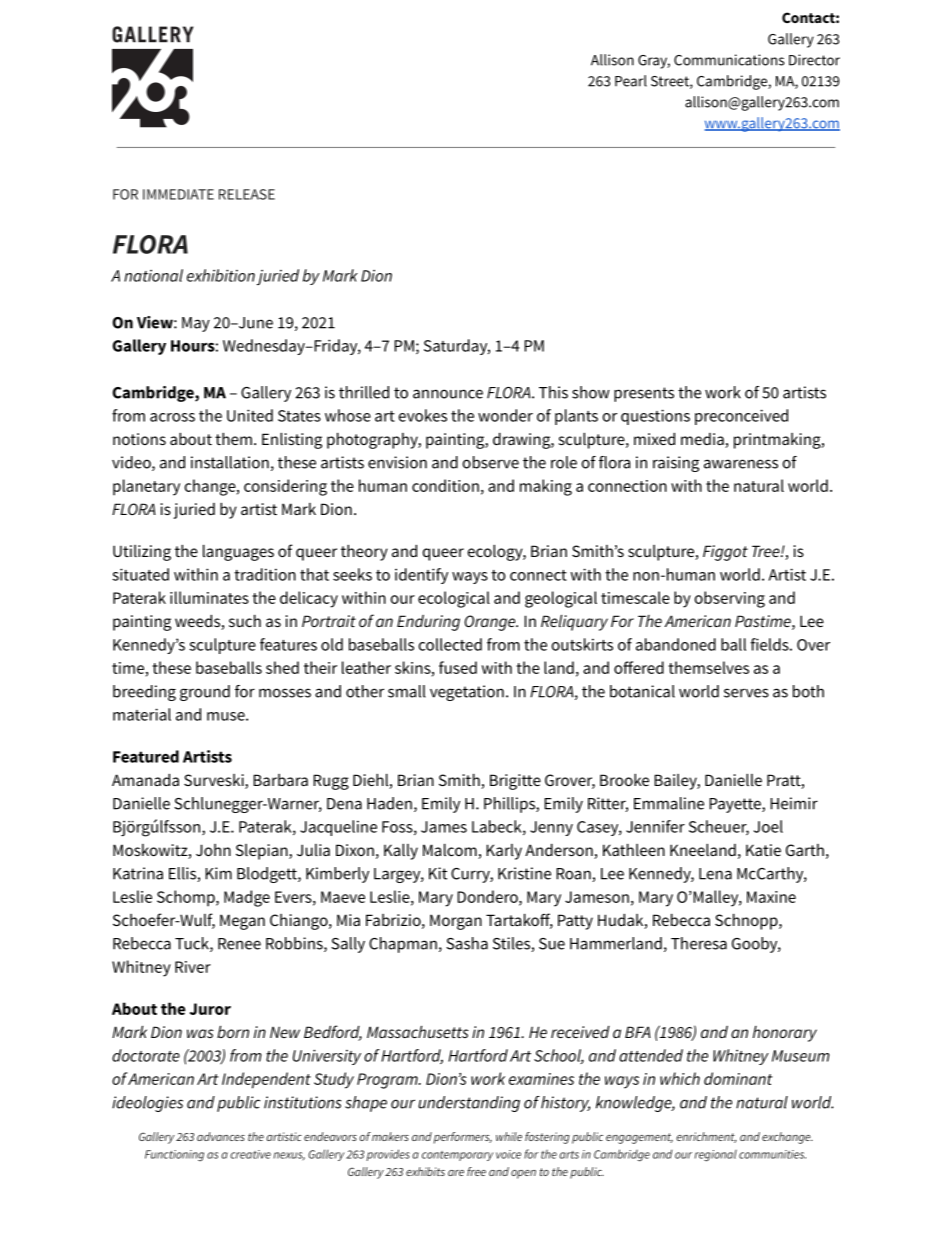 The image size is (952, 1233). I want to click on RELEASE, so click(247, 194).
